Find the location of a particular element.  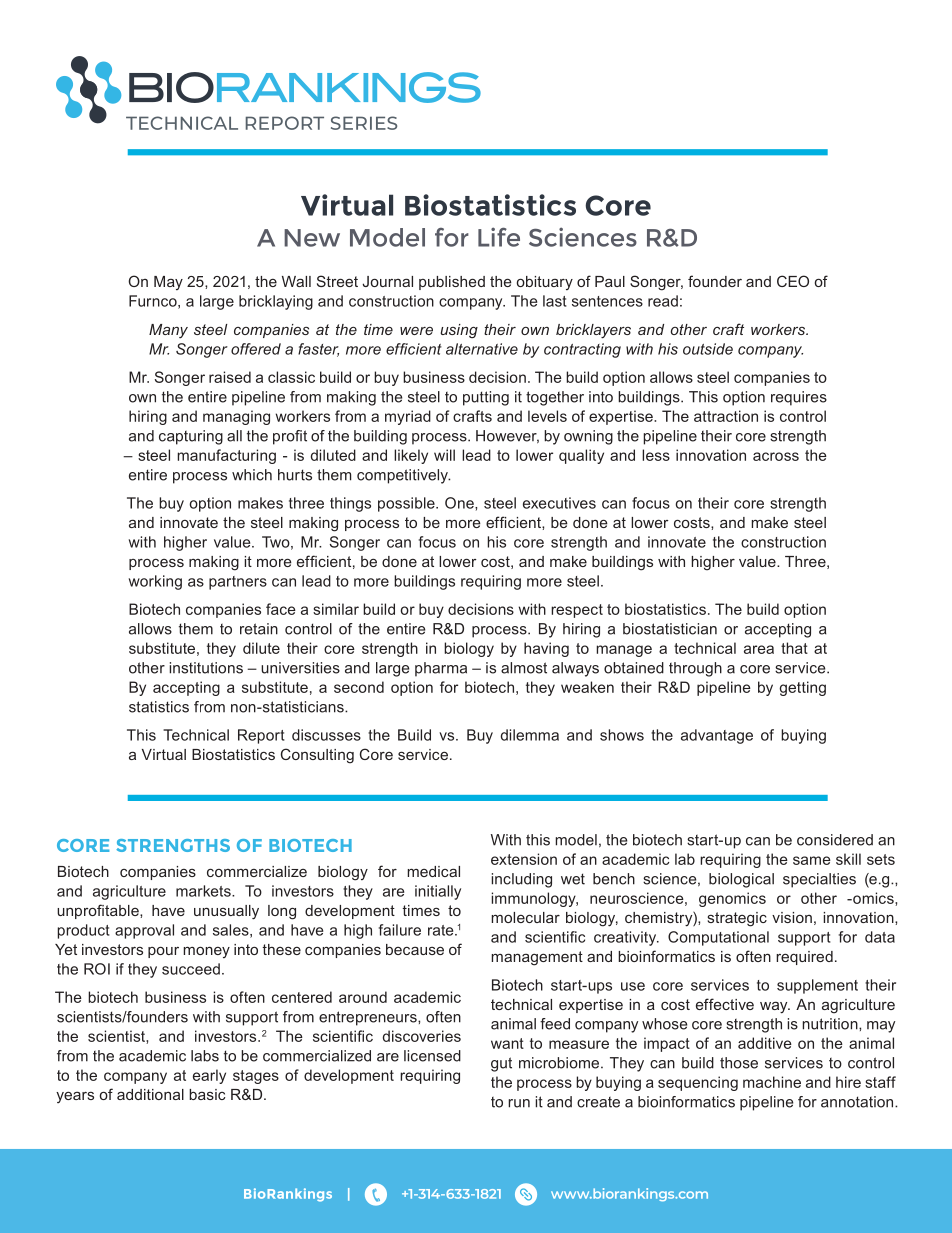

working is located at coordinates (155, 582).
